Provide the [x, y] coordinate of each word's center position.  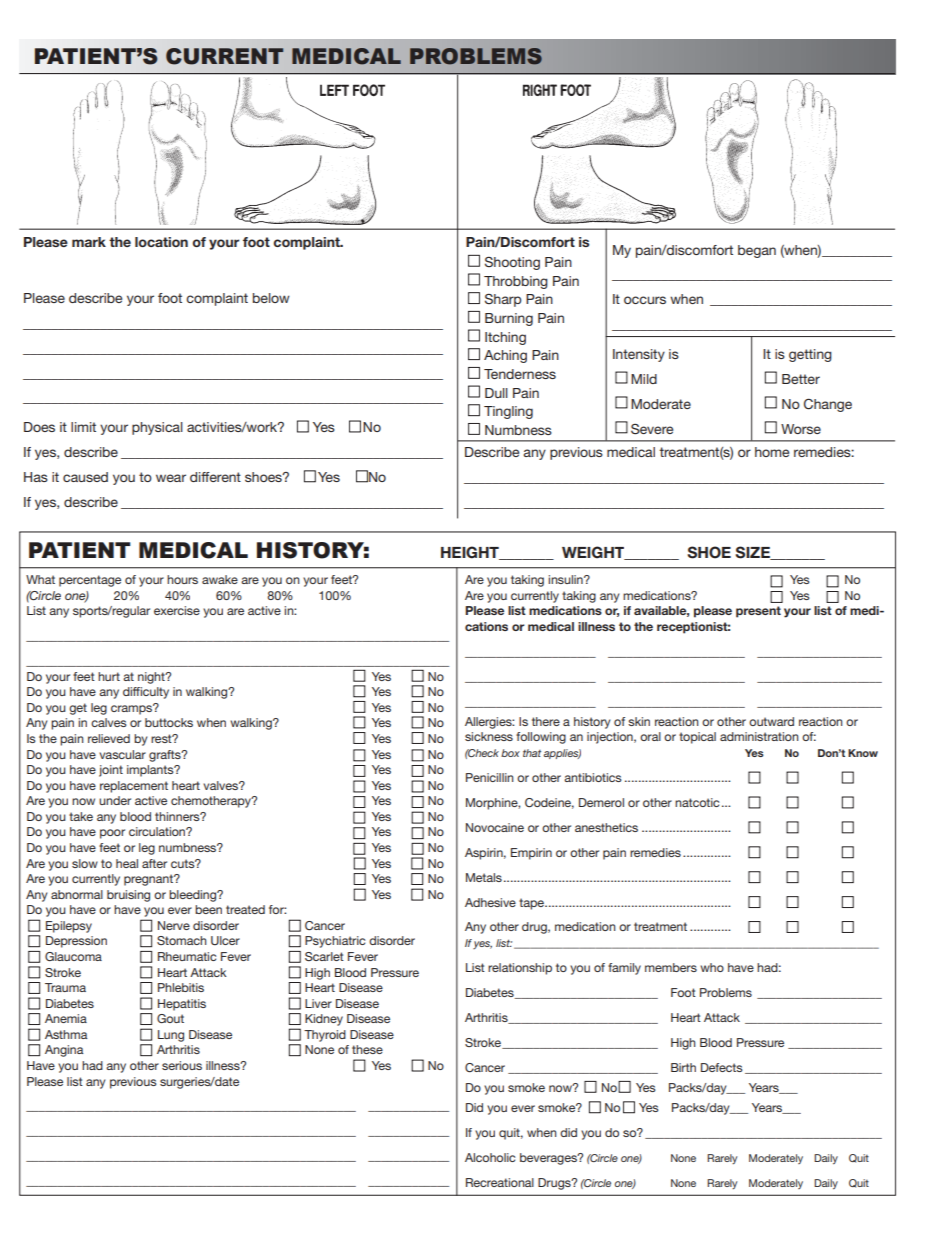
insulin [566, 579]
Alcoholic [490, 1157]
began [757, 251]
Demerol [601, 802]
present [758, 612]
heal [127, 863]
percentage [90, 581]
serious [182, 1065]
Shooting [512, 263]
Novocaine [495, 827]
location [161, 242]
